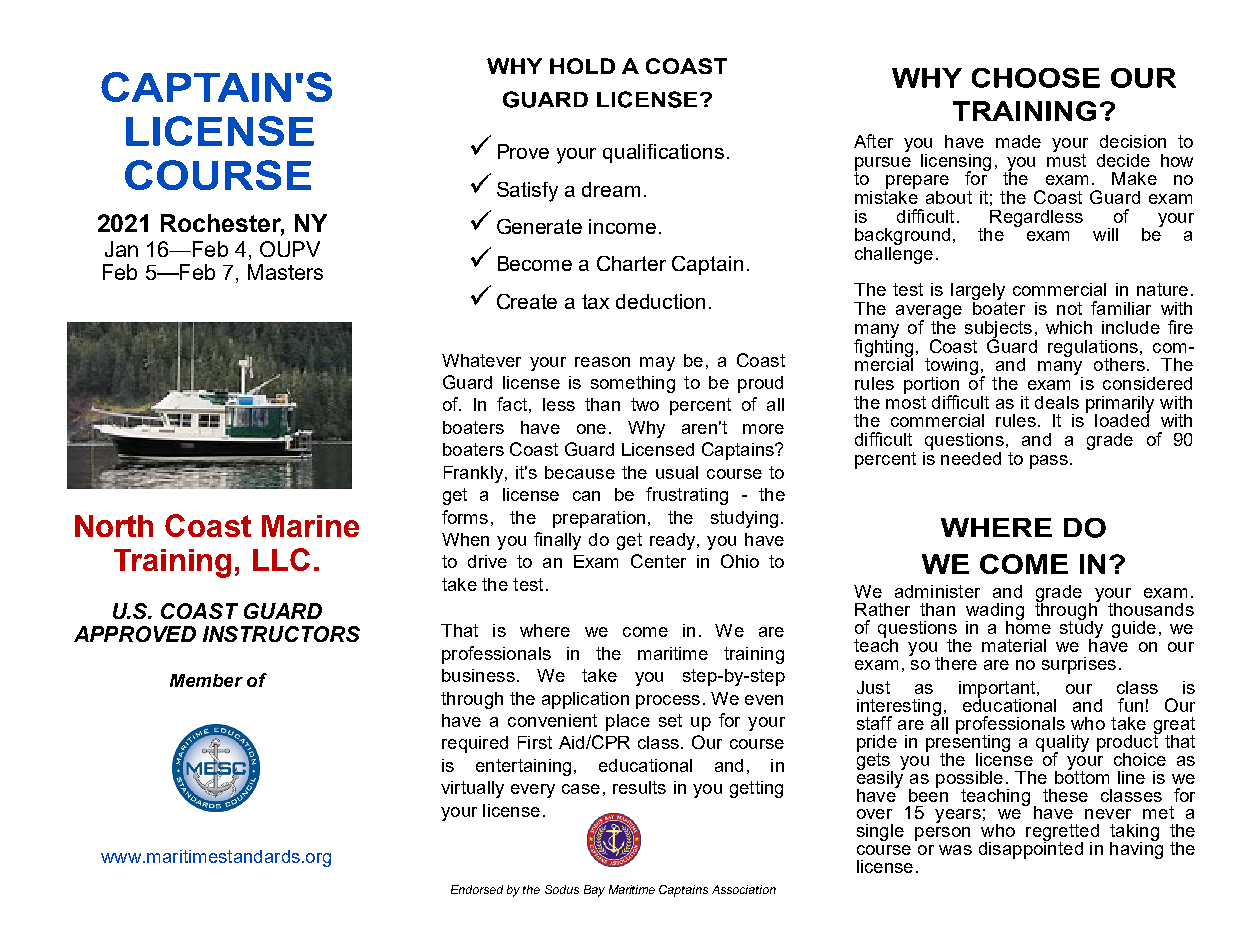 The image size is (1233, 952). I want to click on Jan, so click(121, 249).
